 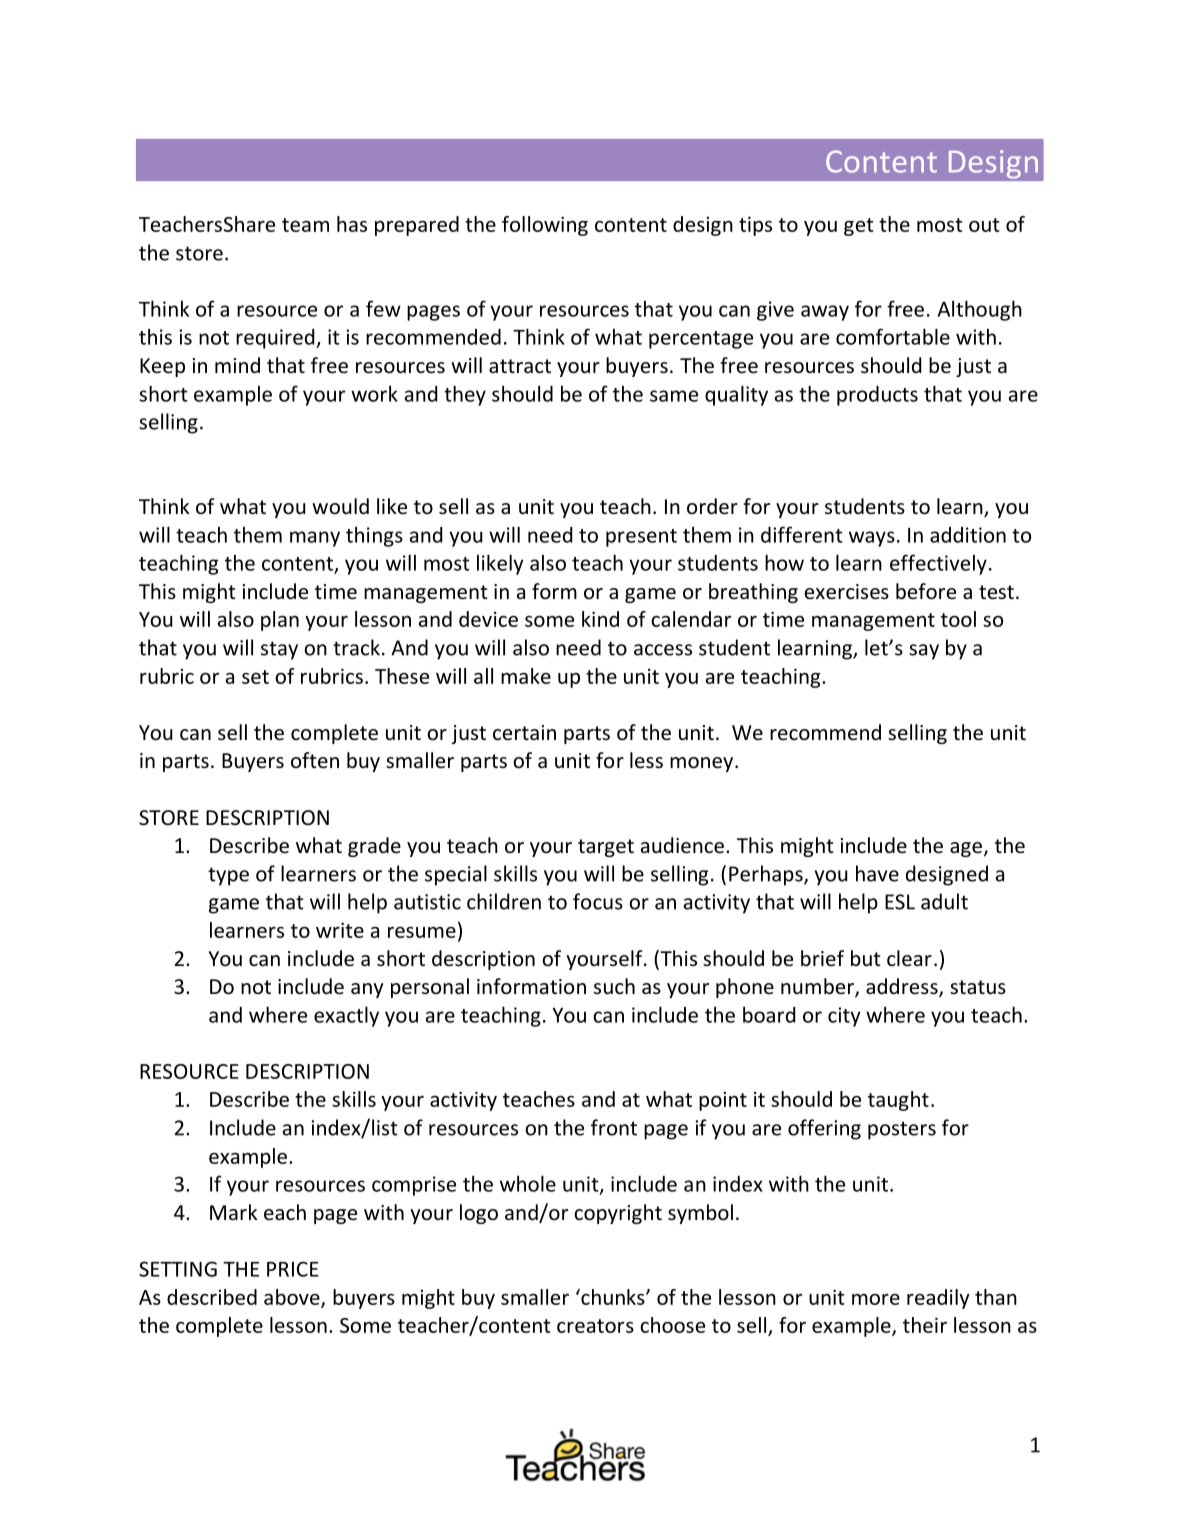 What do you see at coordinates (877, 873) in the screenshot?
I see `have` at bounding box center [877, 873].
